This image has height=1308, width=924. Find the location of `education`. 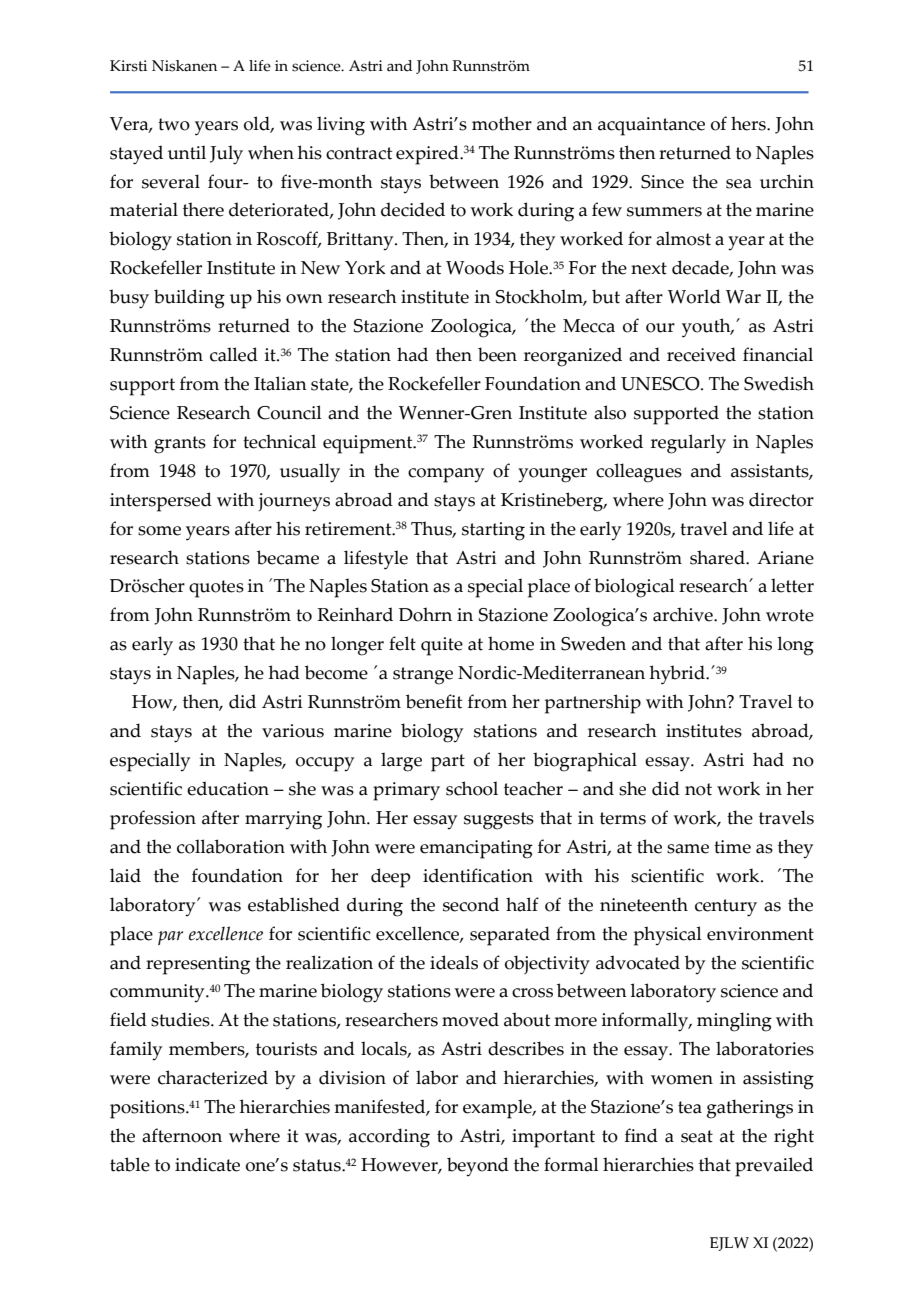

education is located at coordinates (228, 788).
